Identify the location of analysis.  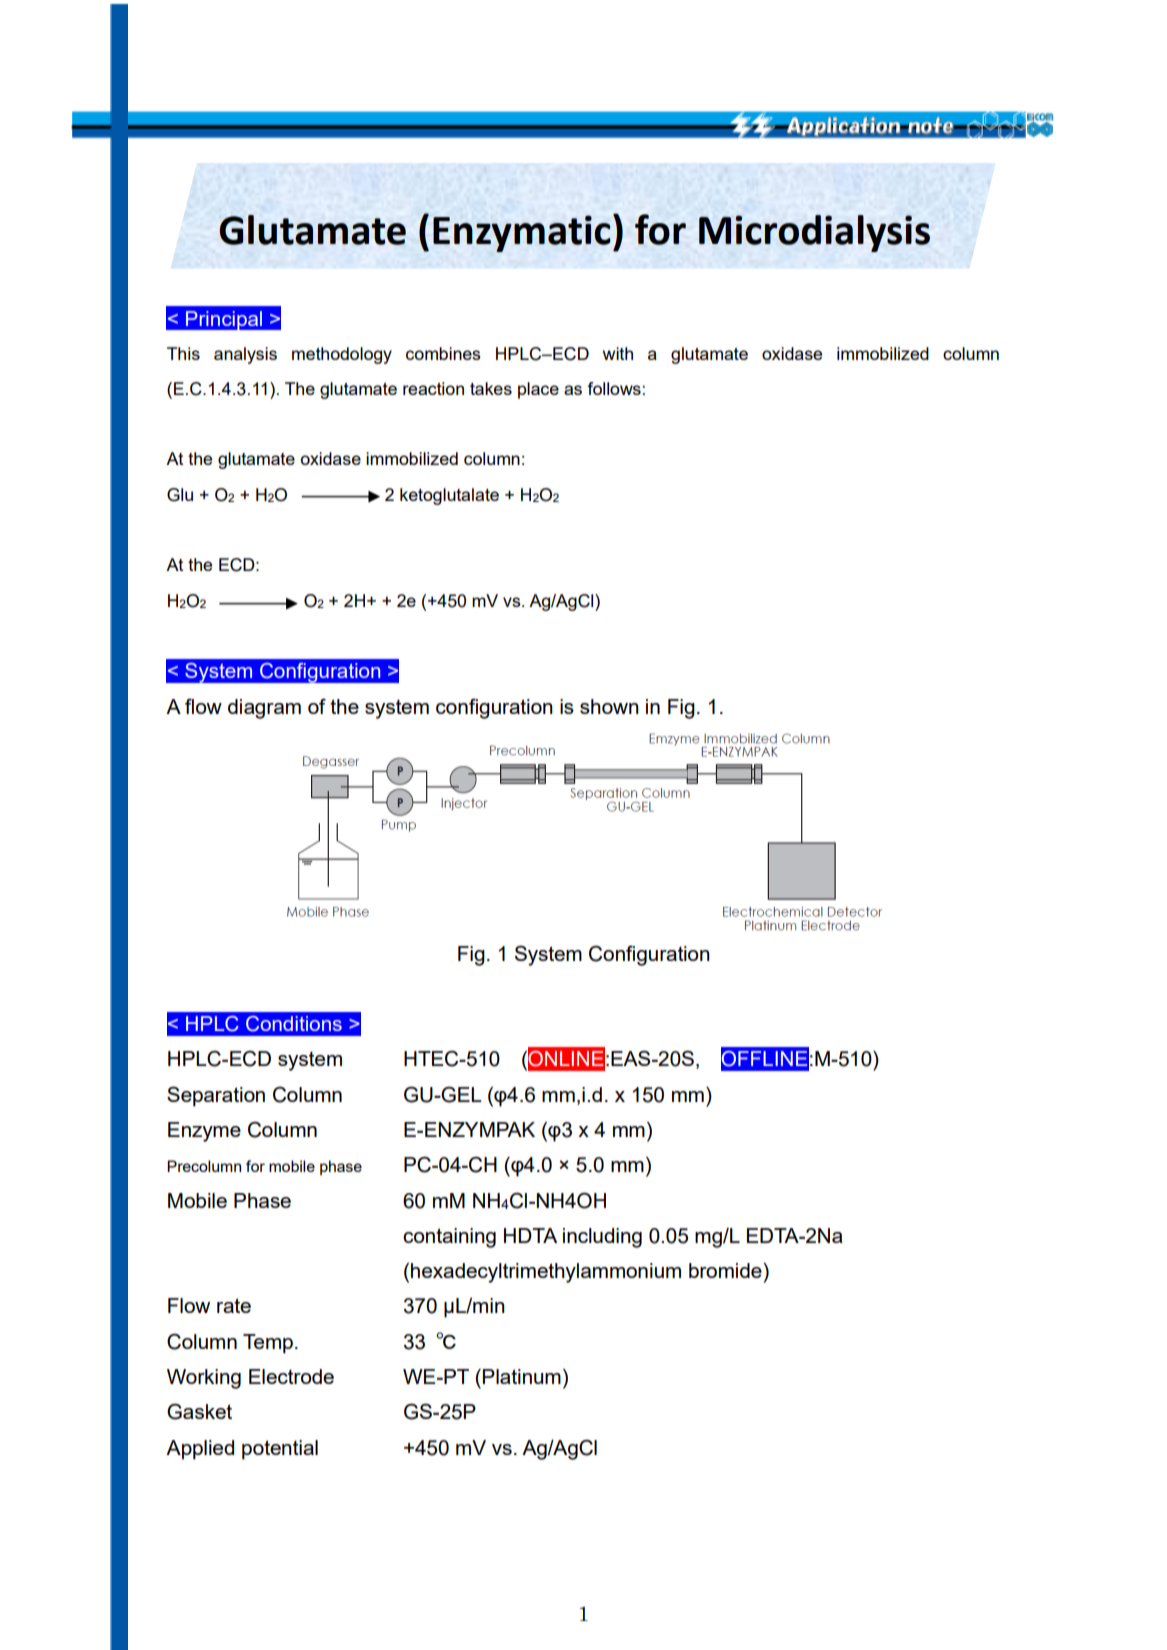
(245, 355).
